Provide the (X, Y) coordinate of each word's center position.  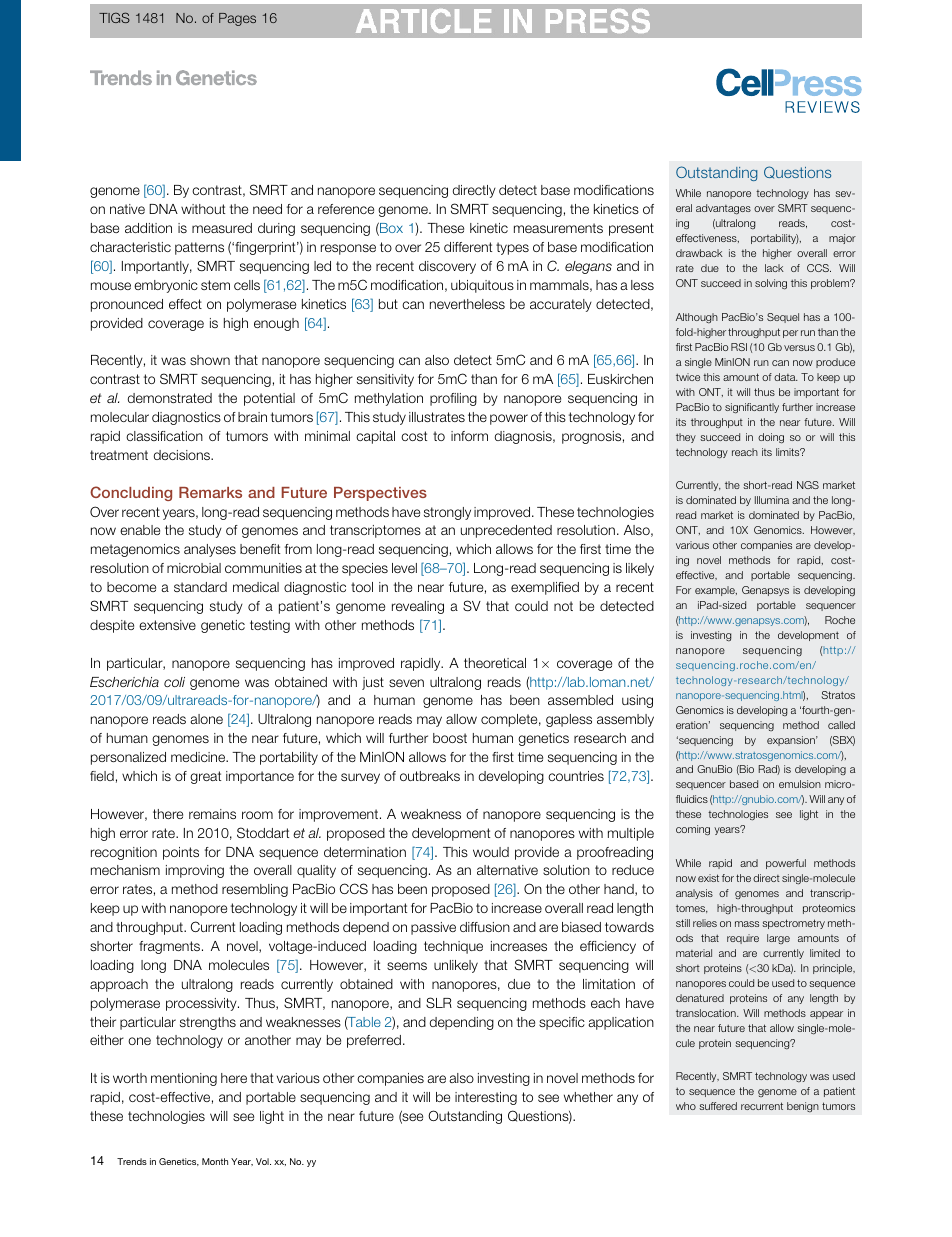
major (842, 239)
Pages (237, 19)
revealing (418, 607)
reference (346, 209)
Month (215, 1161)
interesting (486, 1098)
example (716, 591)
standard (200, 587)
